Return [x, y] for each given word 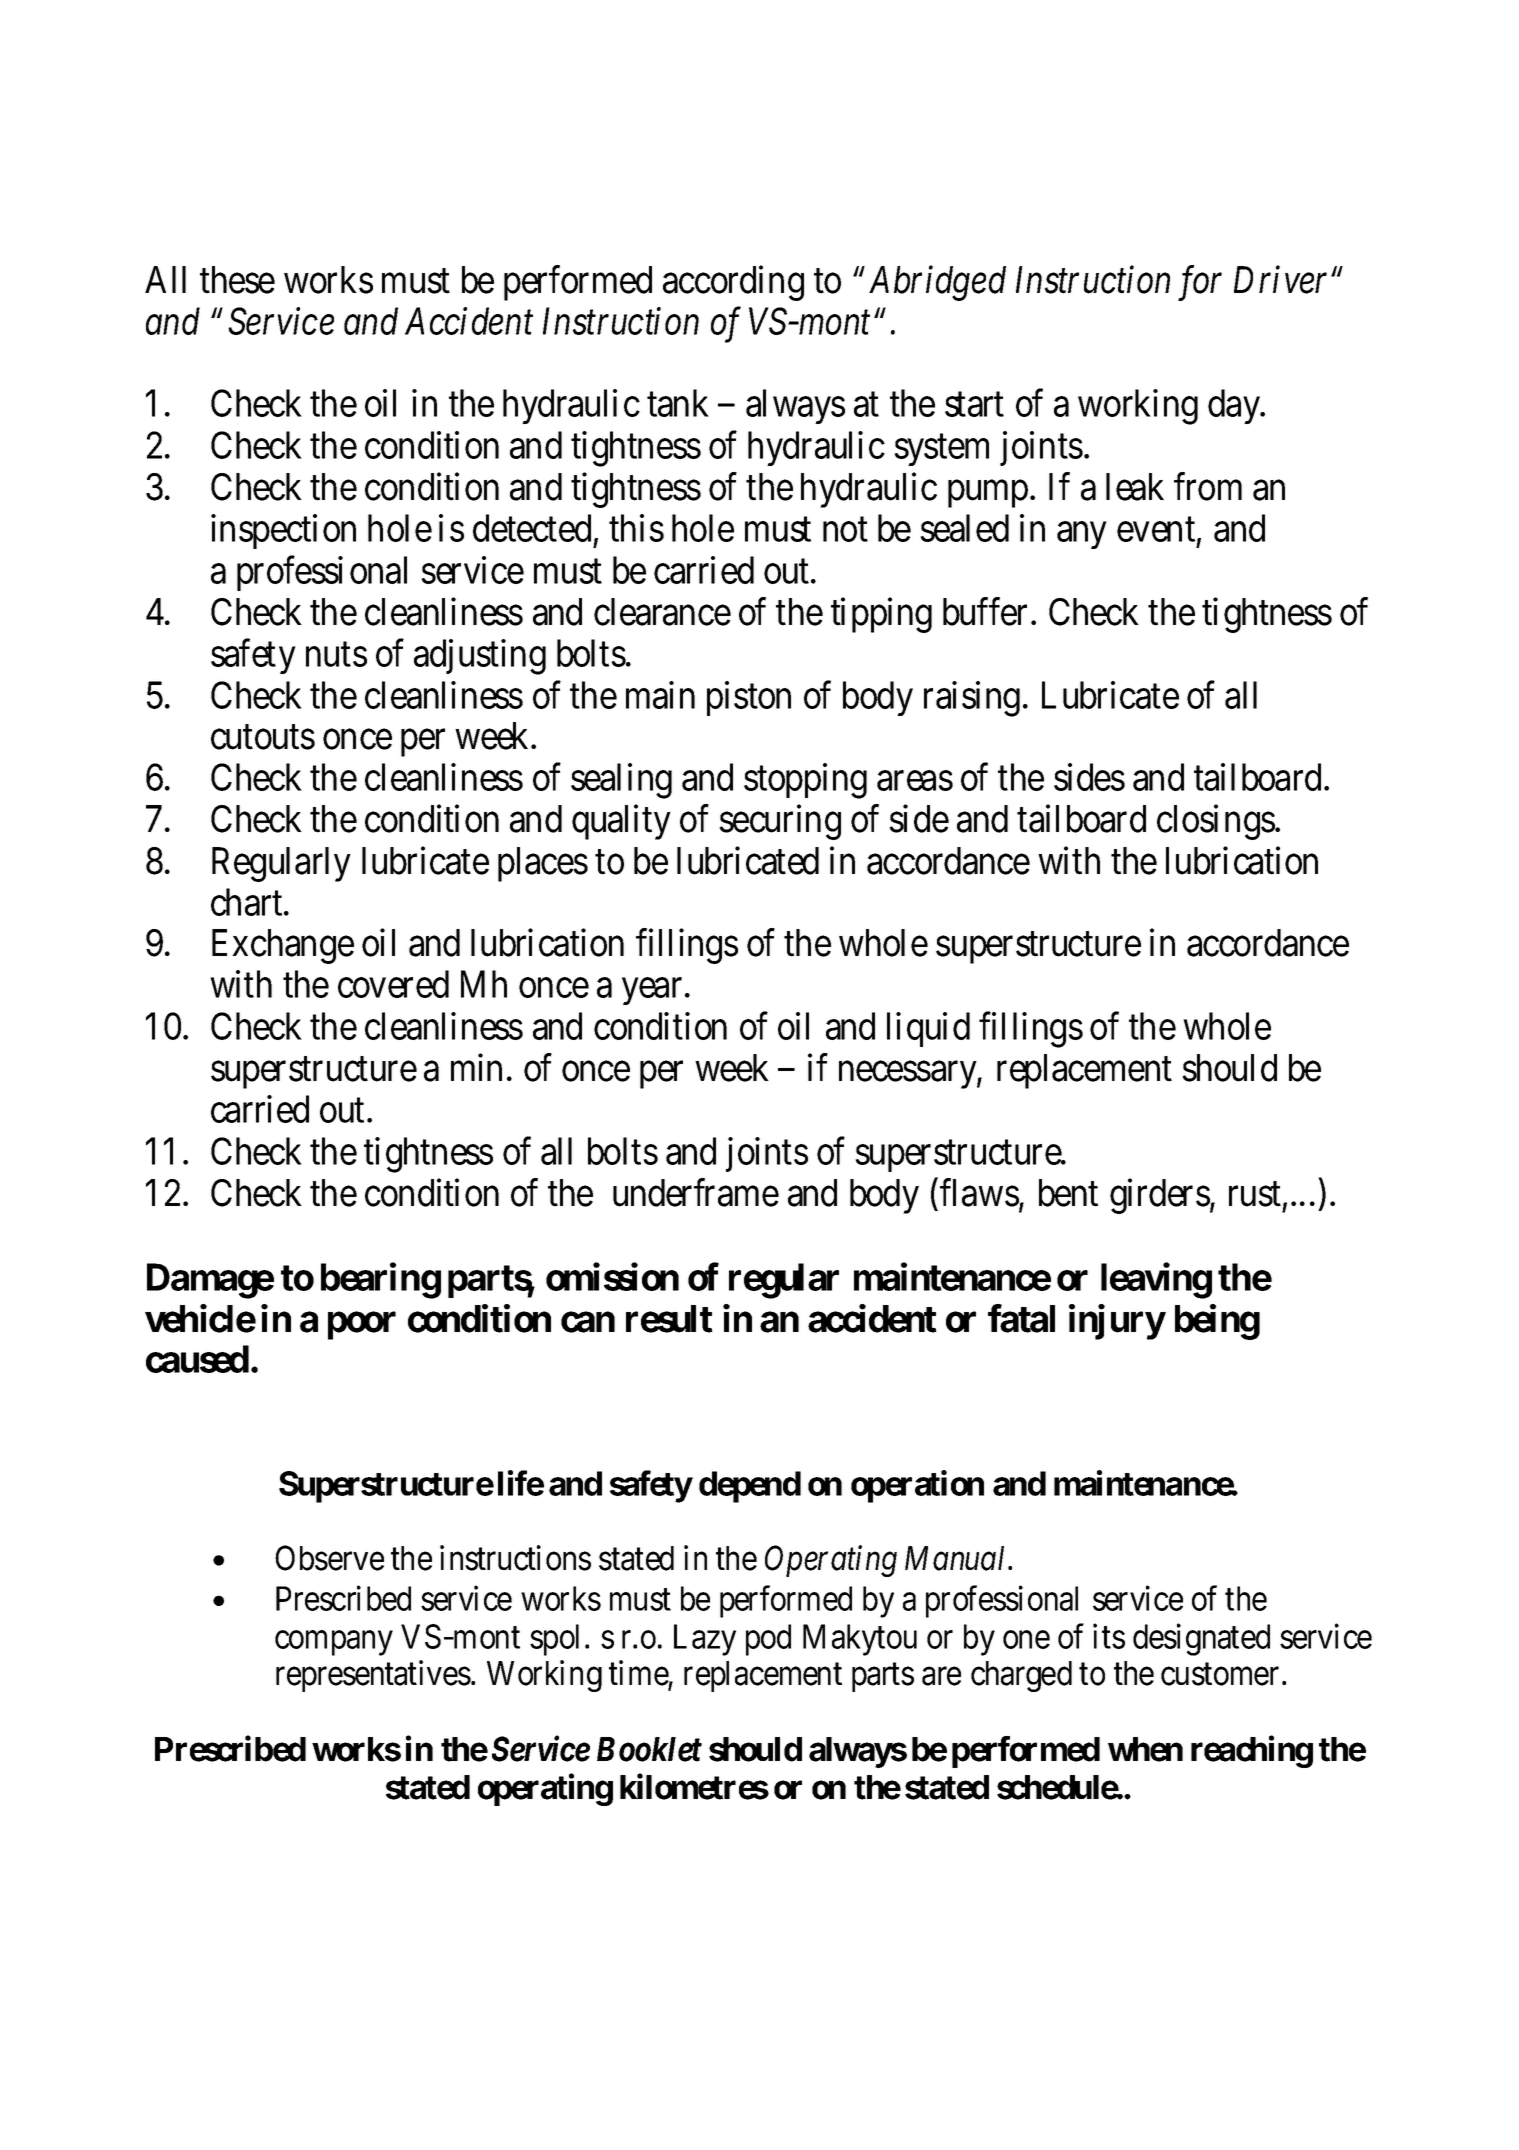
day [1235, 406]
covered [393, 984]
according [733, 283]
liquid [928, 1029]
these [237, 280]
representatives [373, 1676]
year [652, 992]
